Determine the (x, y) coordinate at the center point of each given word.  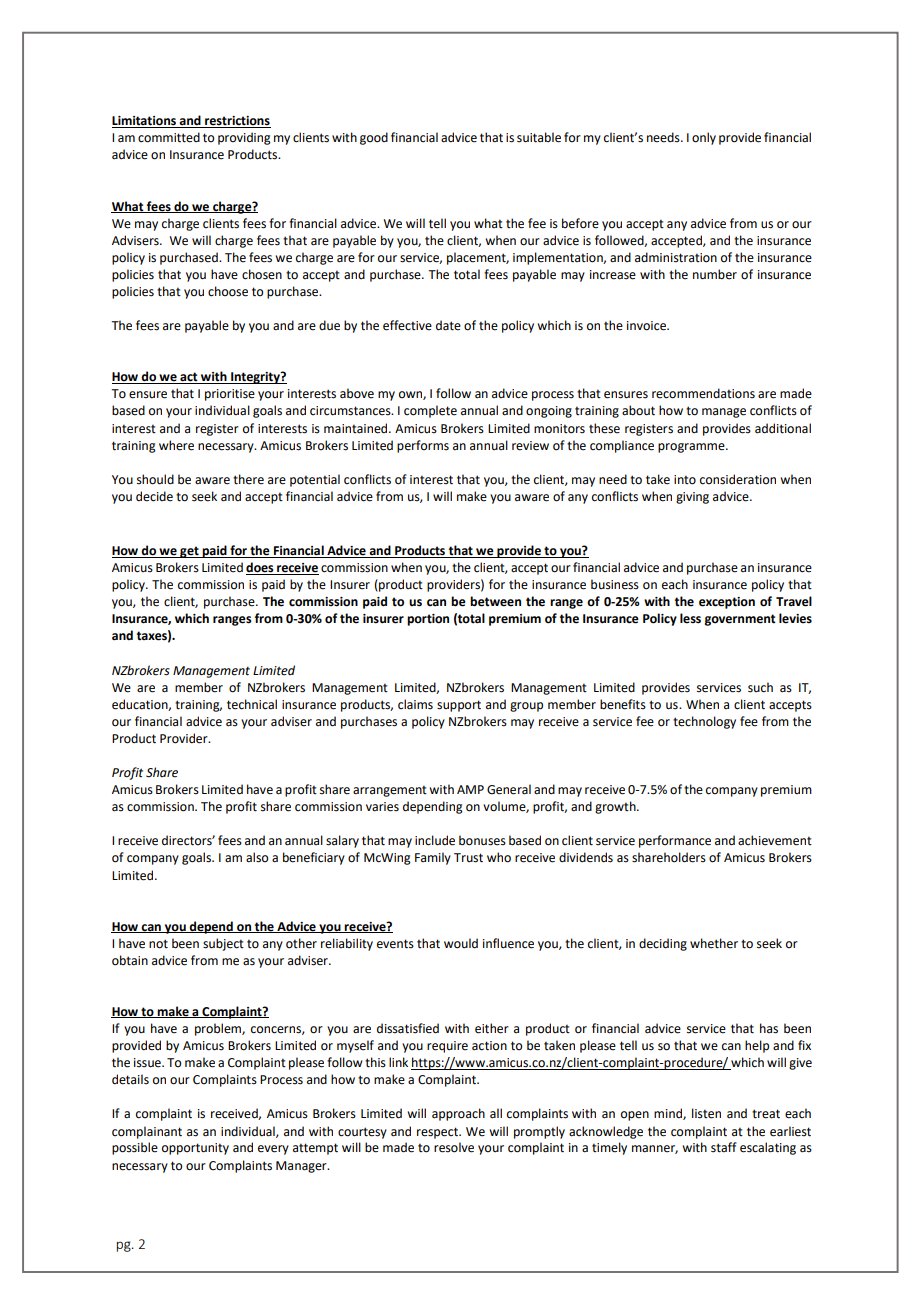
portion (428, 620)
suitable (539, 137)
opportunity (195, 1149)
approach (458, 1114)
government (740, 620)
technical (252, 704)
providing (244, 138)
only (704, 138)
